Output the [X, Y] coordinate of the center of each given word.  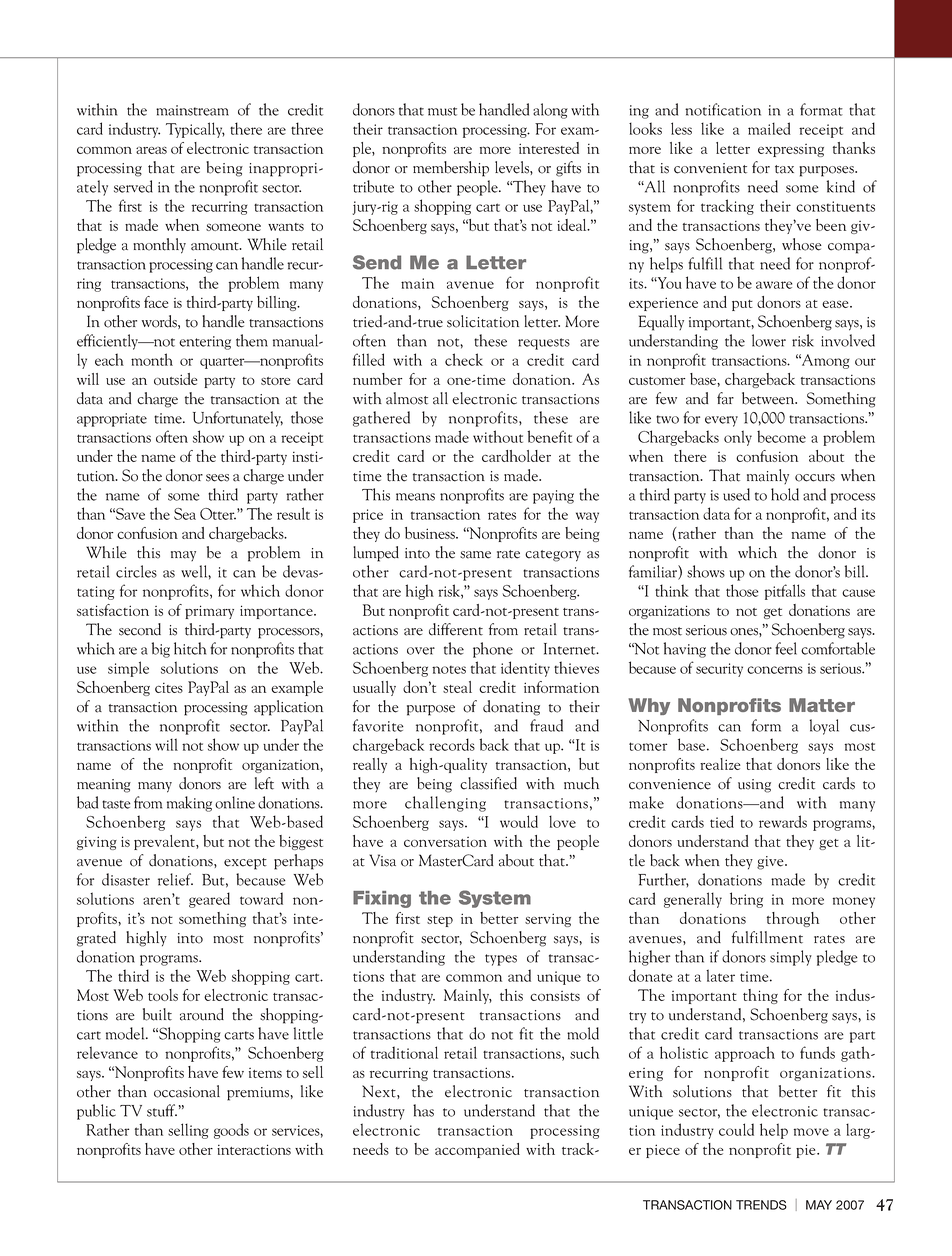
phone [493, 650]
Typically [195, 130]
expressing [791, 150]
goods [231, 1131]
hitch [190, 648]
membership [451, 169]
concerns [775, 670]
